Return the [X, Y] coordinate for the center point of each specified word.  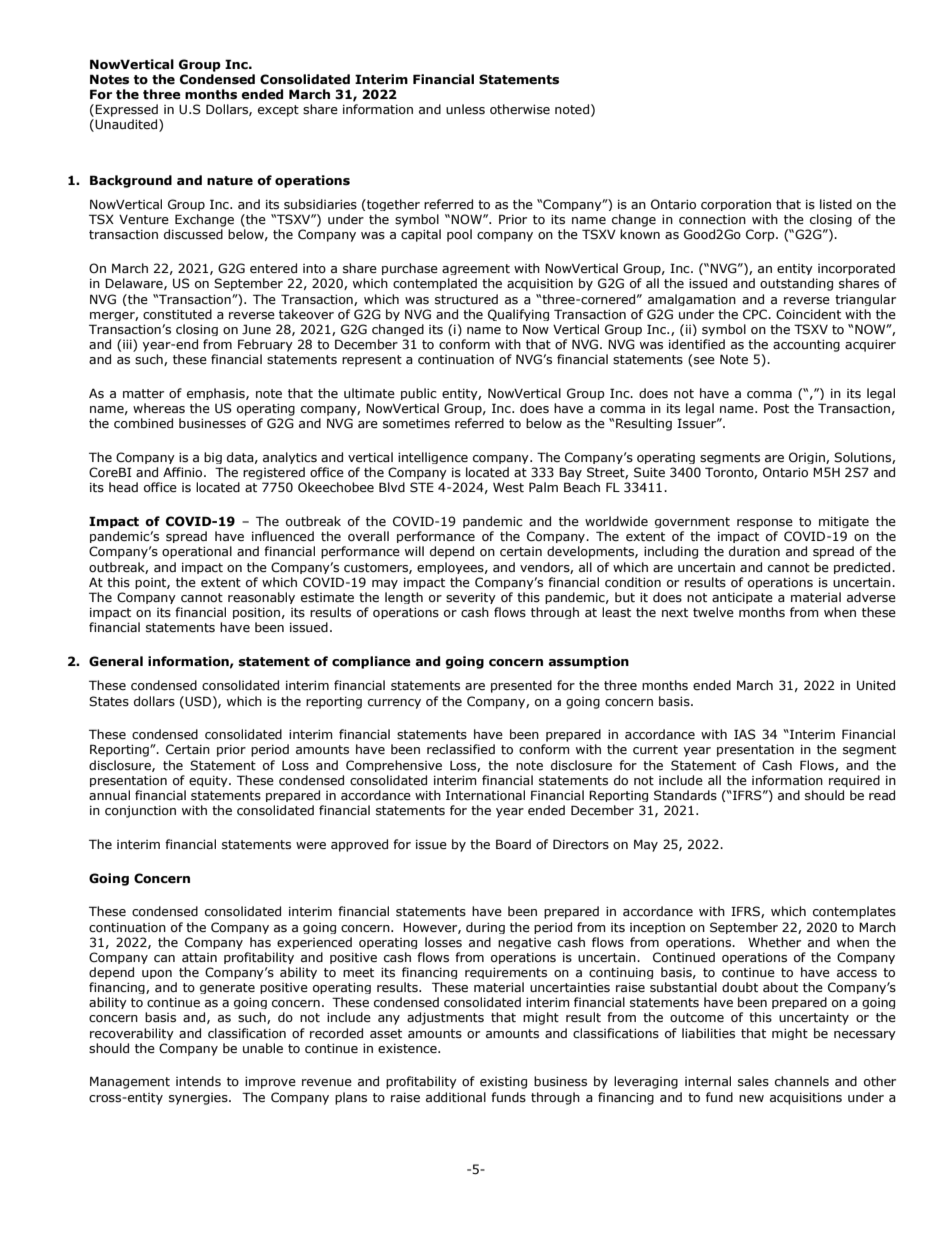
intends [198, 1081]
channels [802, 1081]
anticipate [742, 598]
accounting [806, 346]
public [419, 394]
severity [471, 598]
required [854, 781]
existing [503, 1083]
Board [513, 844]
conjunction [140, 812]
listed [836, 204]
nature [230, 181]
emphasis [217, 394]
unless [465, 109]
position [256, 613]
